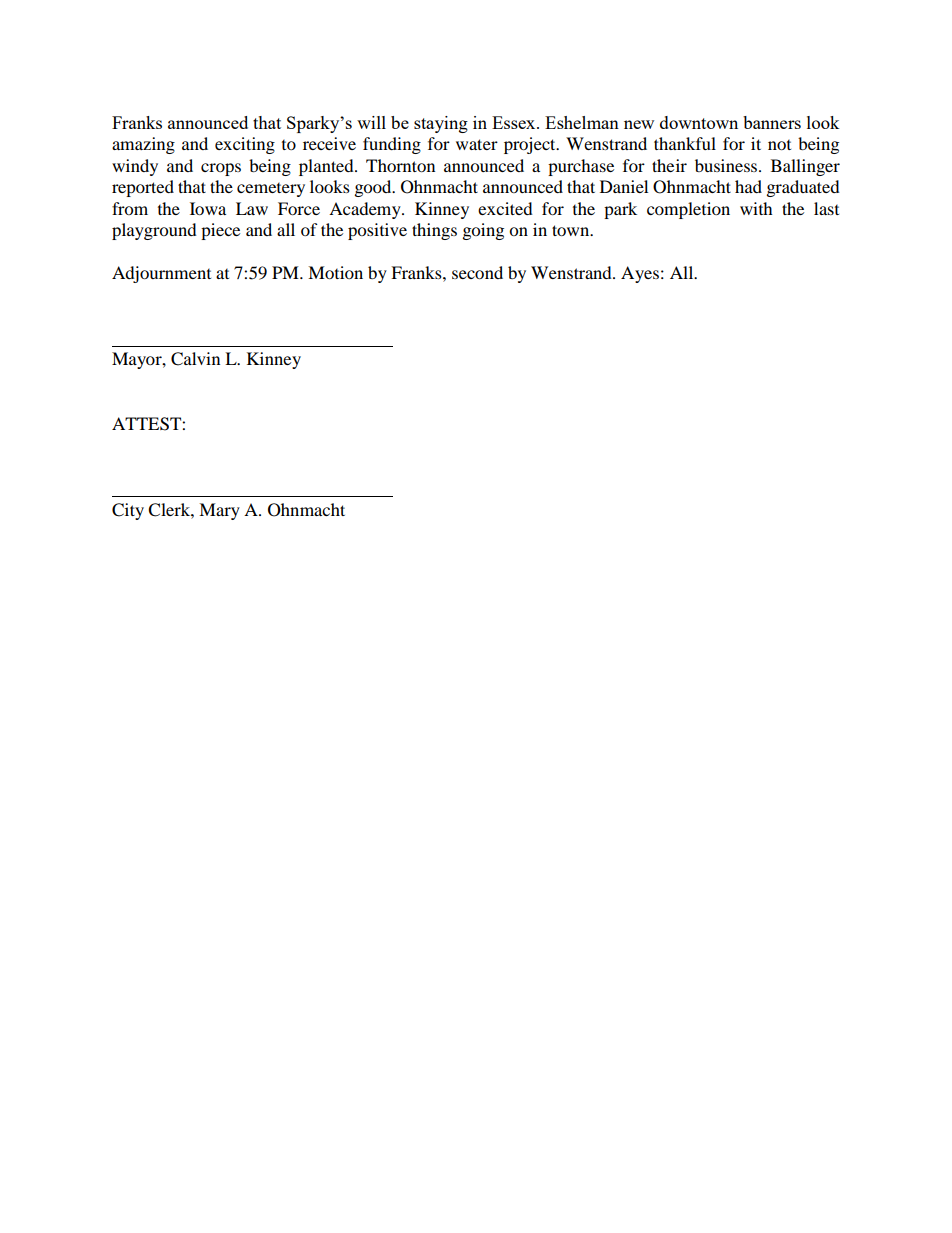  I want to click on with, so click(756, 208).
